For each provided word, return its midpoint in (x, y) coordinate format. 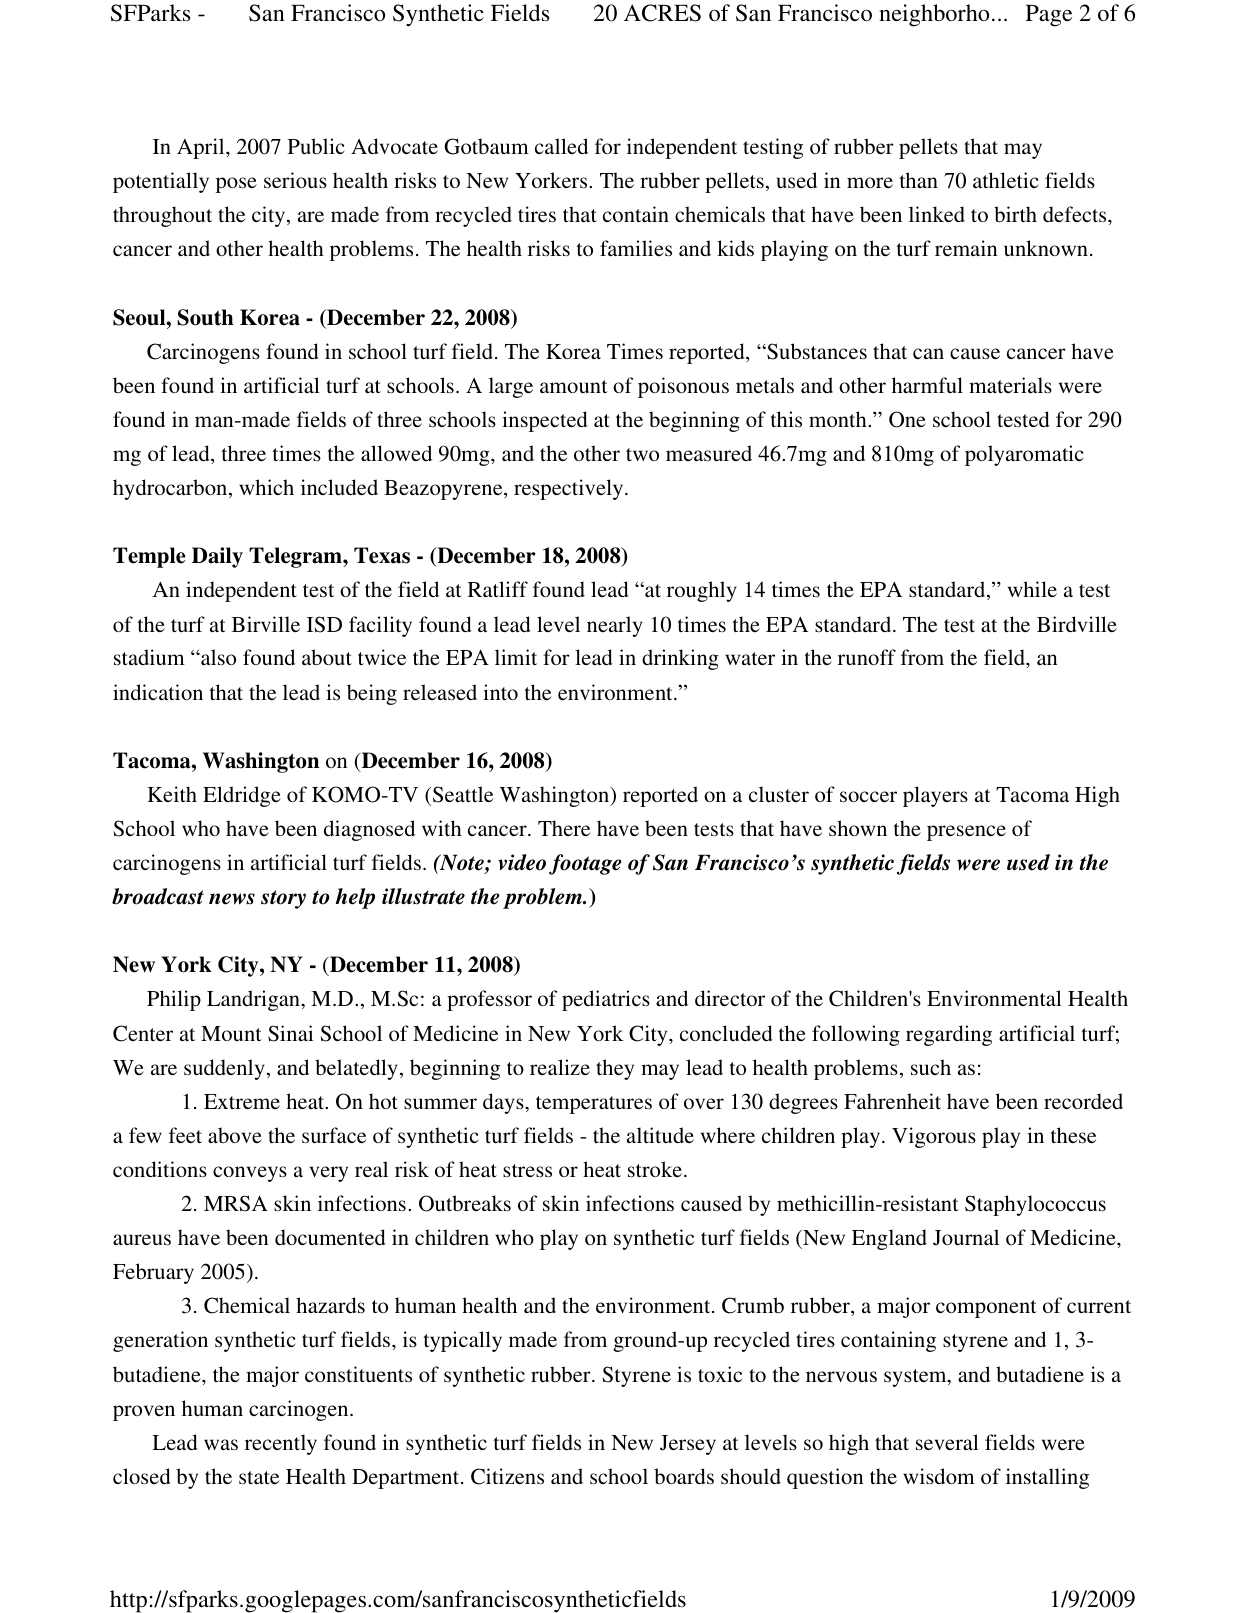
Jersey (688, 1445)
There (564, 828)
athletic (1006, 180)
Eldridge (242, 796)
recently (281, 1444)
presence (966, 833)
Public (316, 146)
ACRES (662, 13)
